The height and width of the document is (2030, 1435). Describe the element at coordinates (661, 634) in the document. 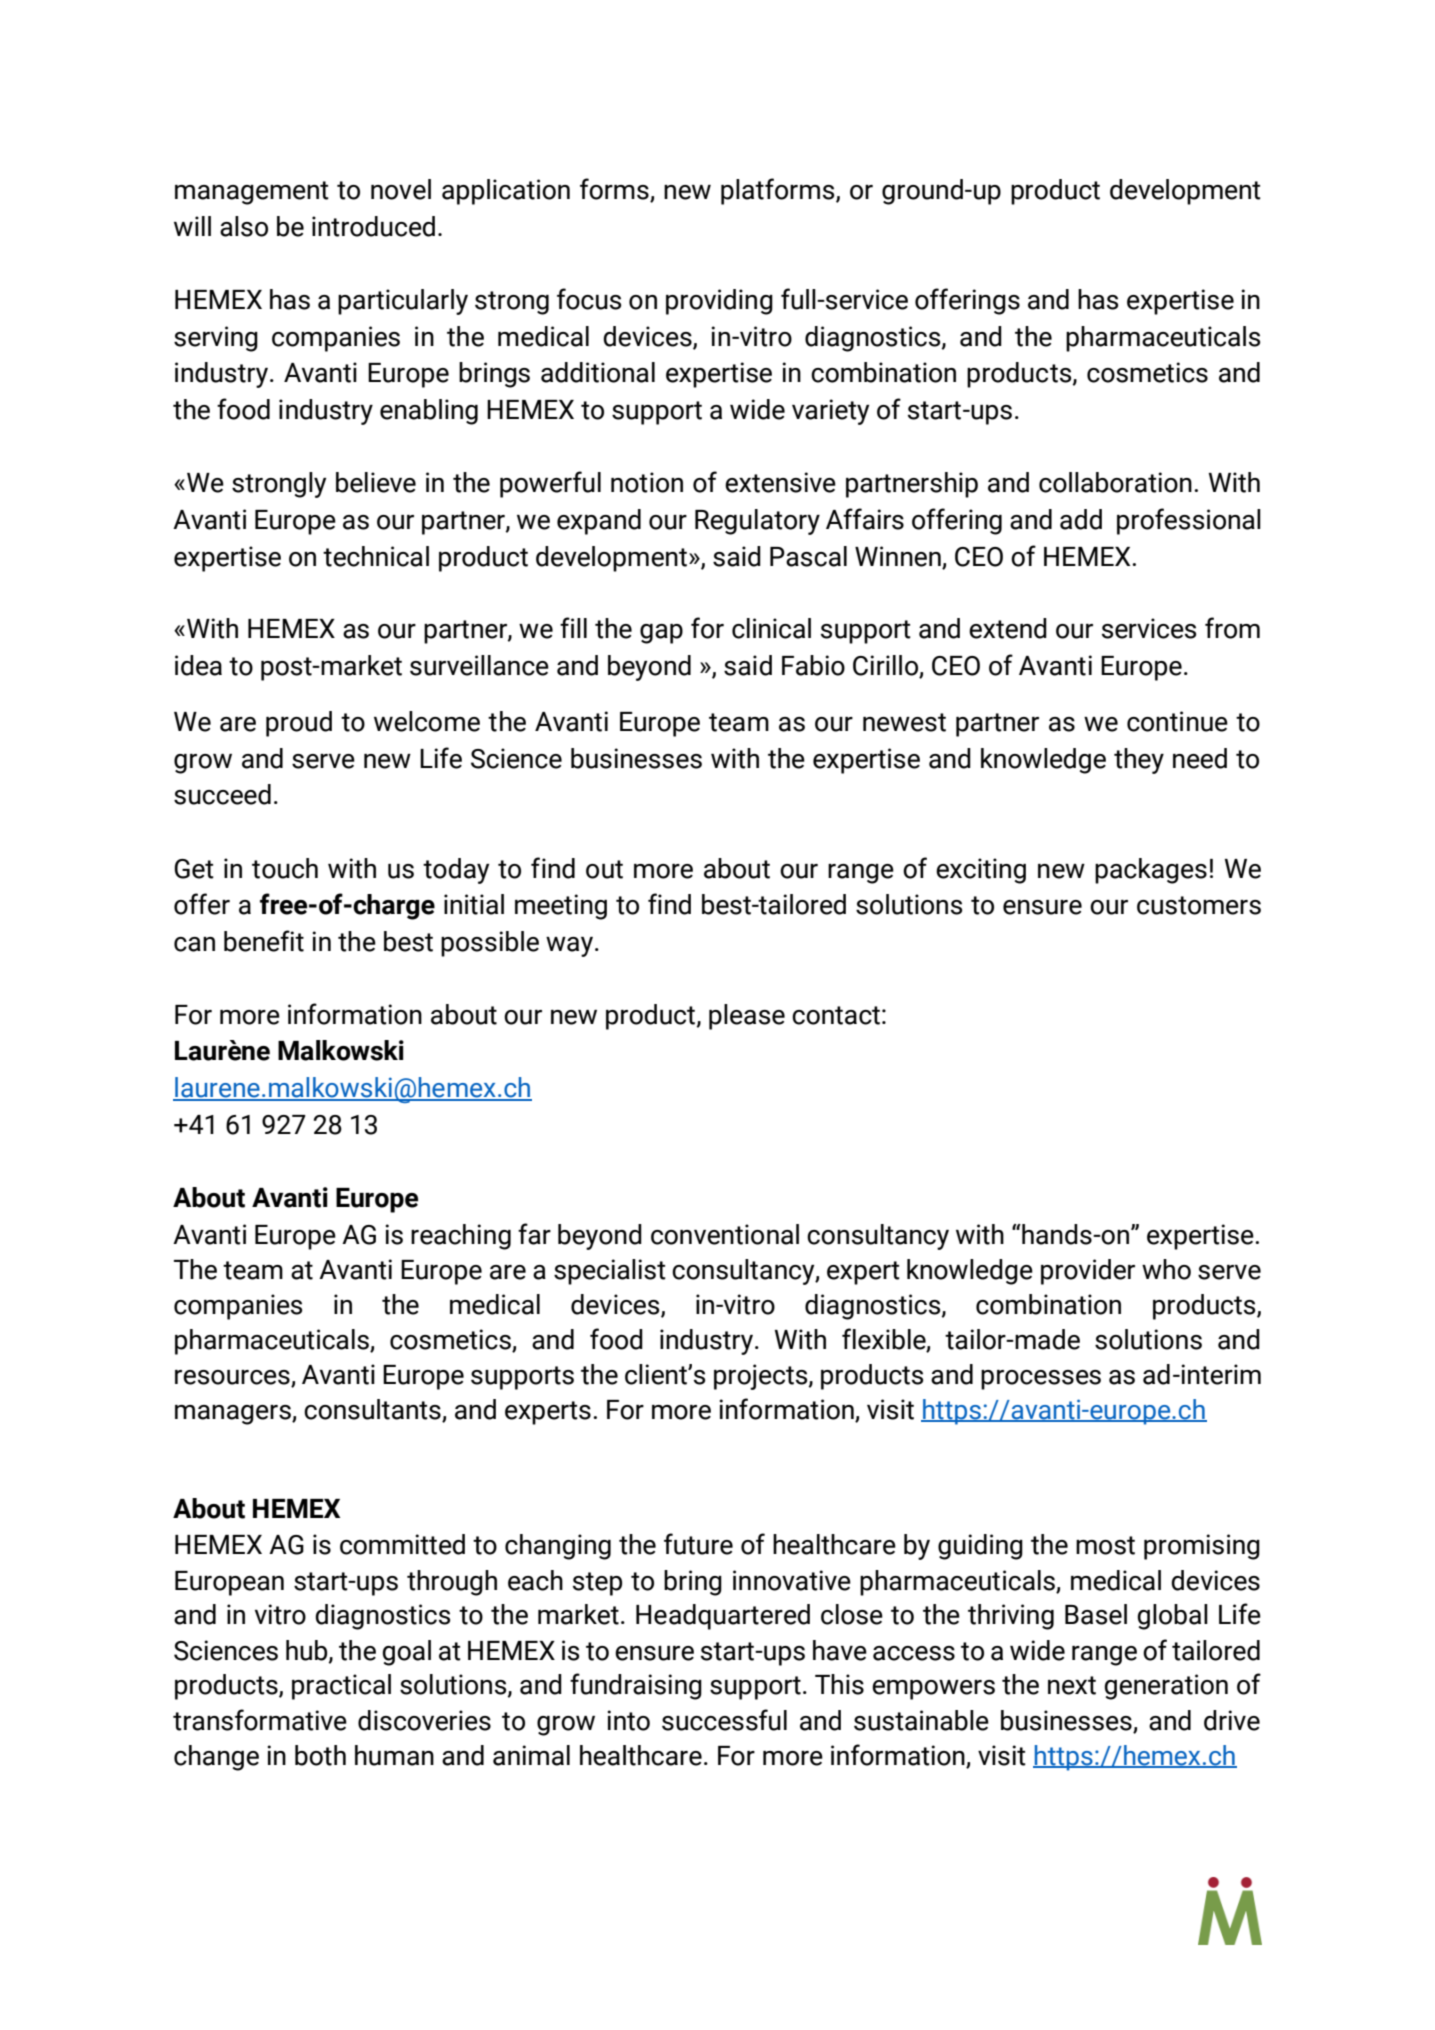

I see `gap` at that location.
